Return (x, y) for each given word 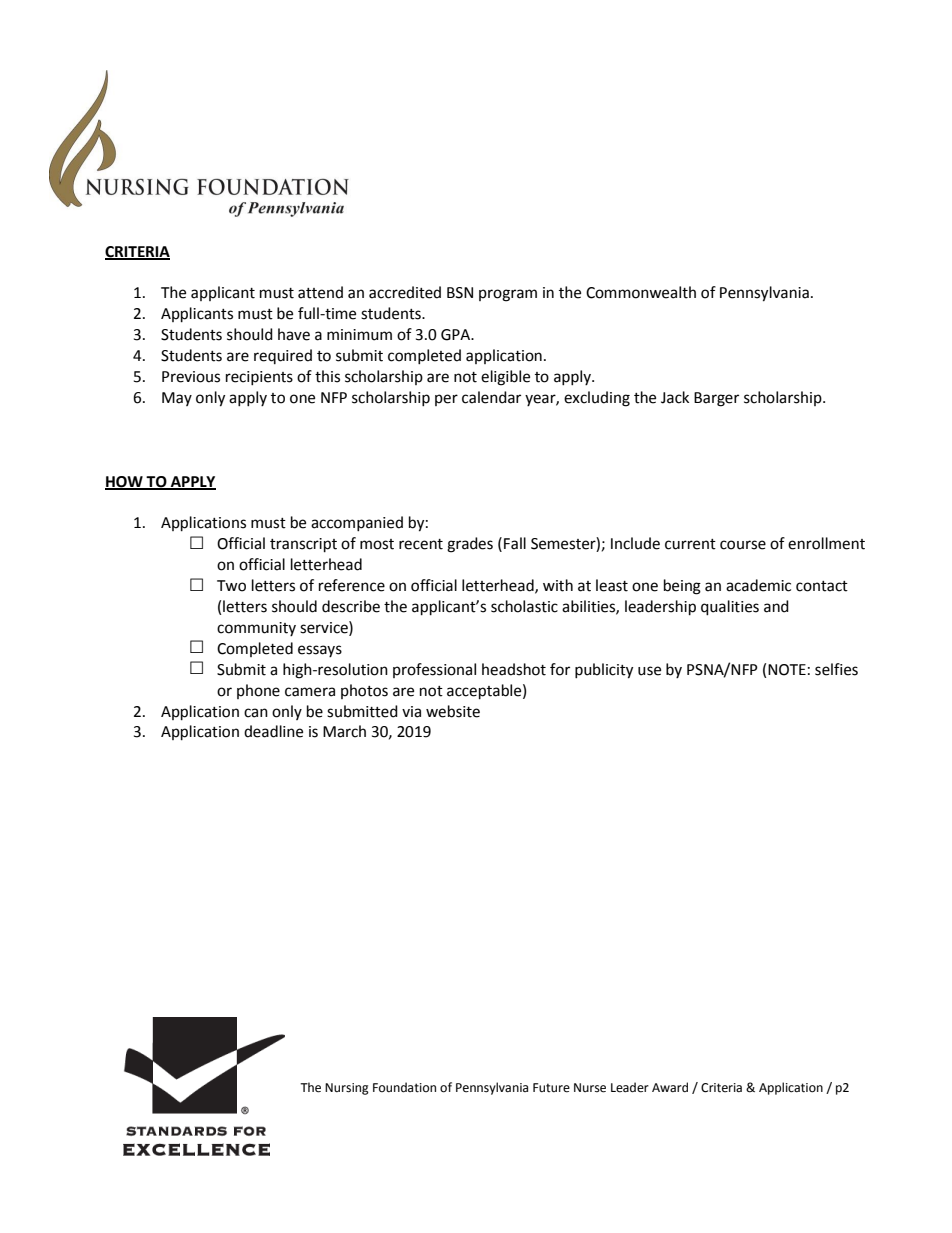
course (743, 545)
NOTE (787, 670)
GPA (457, 335)
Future (551, 1088)
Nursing (347, 1089)
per (446, 400)
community (256, 629)
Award (670, 1087)
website (453, 711)
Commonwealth (641, 292)
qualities (730, 608)
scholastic (524, 606)
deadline (273, 731)
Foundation (404, 1087)
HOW (125, 482)
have (294, 334)
